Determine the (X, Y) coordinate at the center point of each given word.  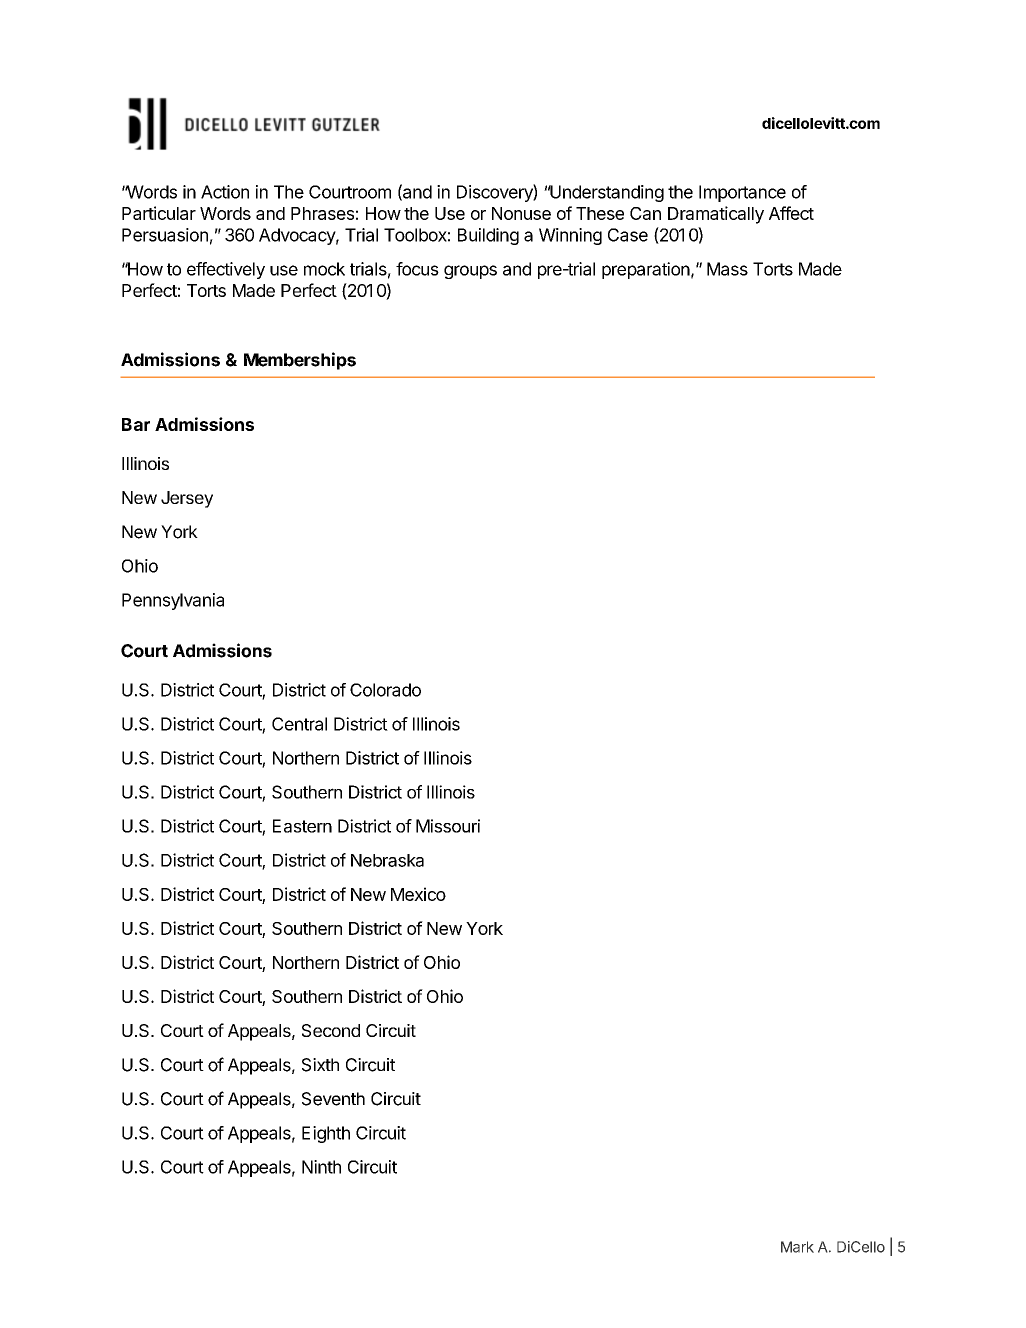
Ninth (321, 1167)
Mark (797, 1247)
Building (488, 236)
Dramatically (716, 215)
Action (225, 192)
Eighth (326, 1134)
